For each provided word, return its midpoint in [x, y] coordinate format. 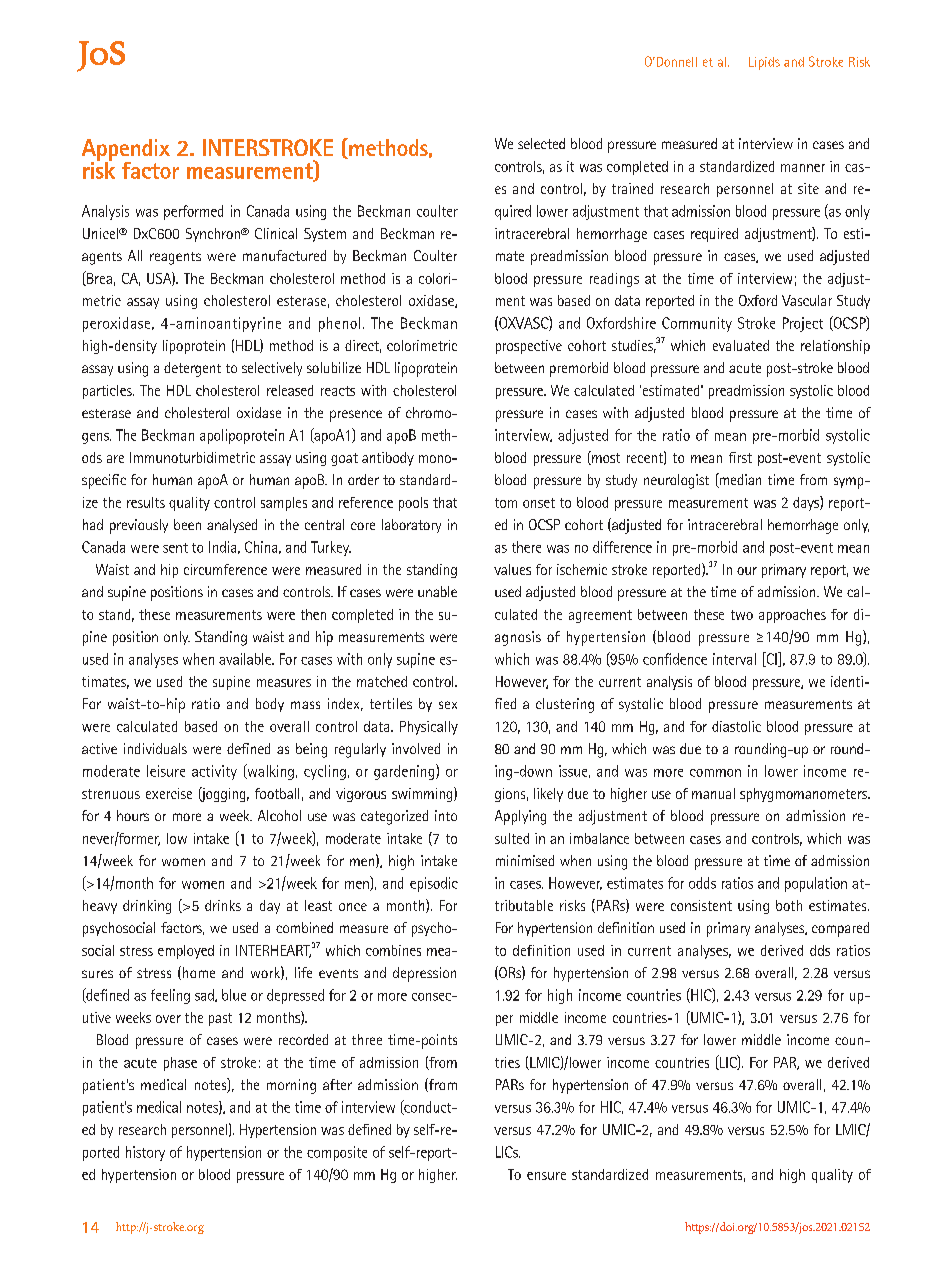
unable [437, 591]
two [742, 615]
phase [180, 1064]
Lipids [764, 63]
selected [541, 143]
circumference [225, 569]
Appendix [126, 151]
